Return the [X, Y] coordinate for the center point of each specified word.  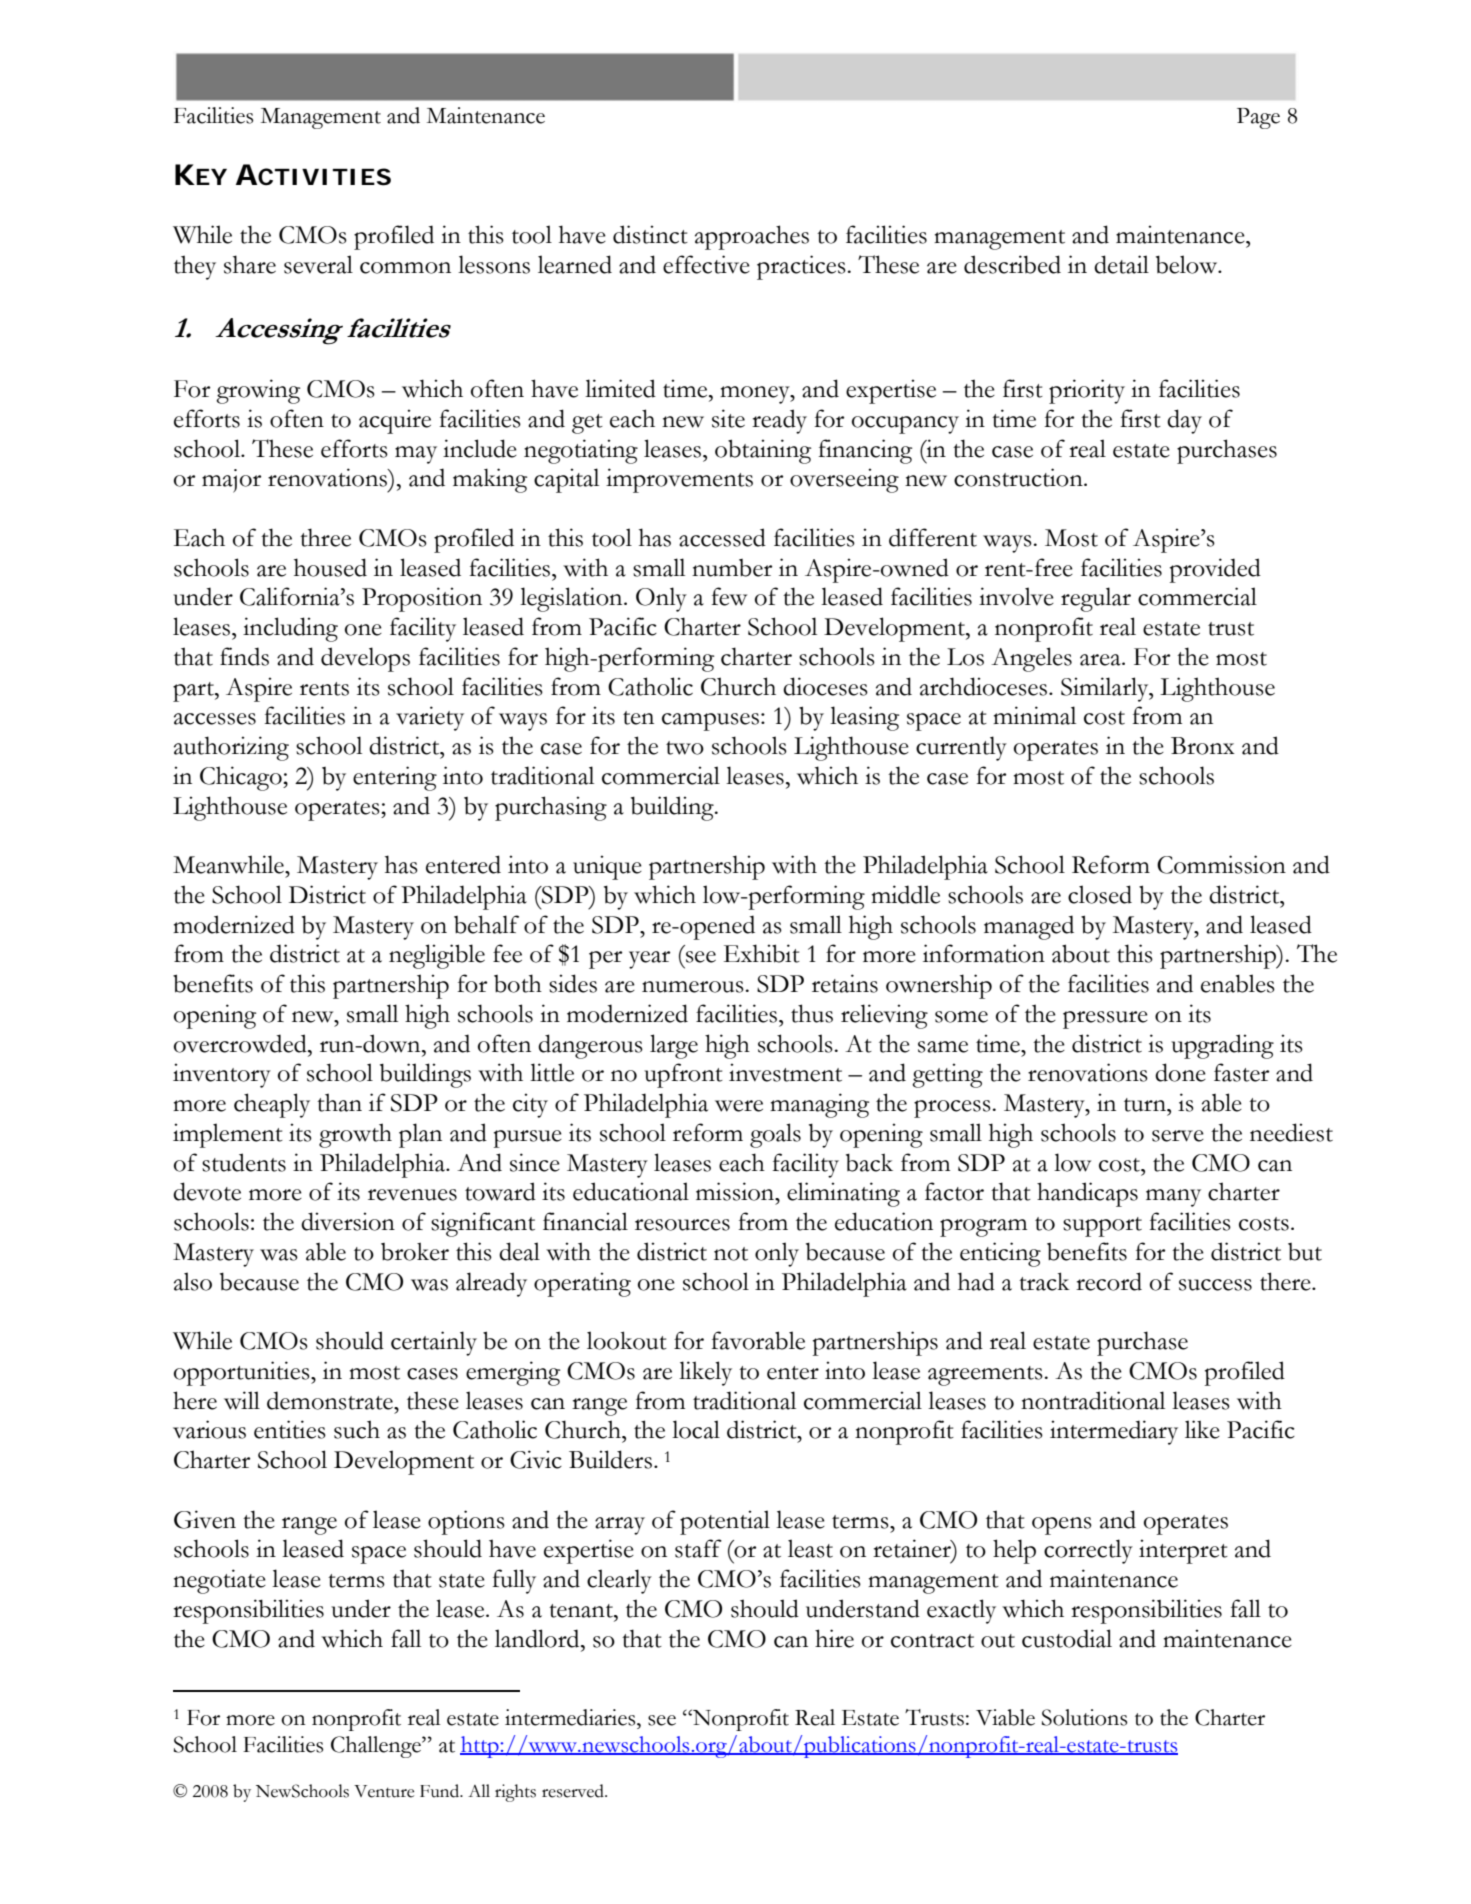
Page [1258, 118]
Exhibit [762, 953]
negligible [437, 956]
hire [834, 1638]
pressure [1105, 1020]
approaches [752, 237]
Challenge [377, 1747]
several [318, 264]
